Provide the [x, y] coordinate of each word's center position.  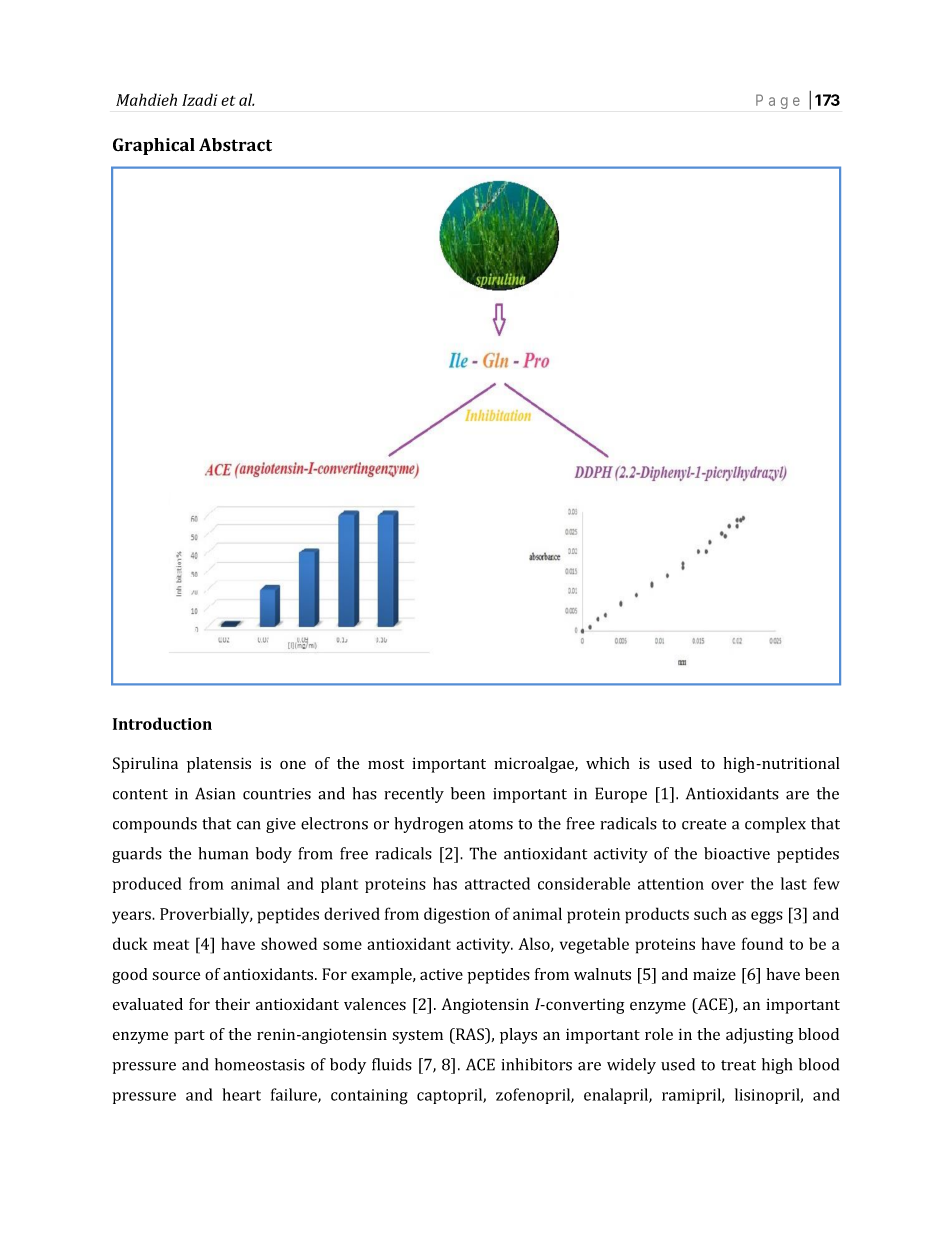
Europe [621, 795]
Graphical [154, 146]
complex [775, 825]
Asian [215, 793]
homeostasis [260, 1064]
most [386, 764]
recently [414, 795]
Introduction [162, 723]
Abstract [235, 145]
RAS [470, 1035]
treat [738, 1065]
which [608, 763]
